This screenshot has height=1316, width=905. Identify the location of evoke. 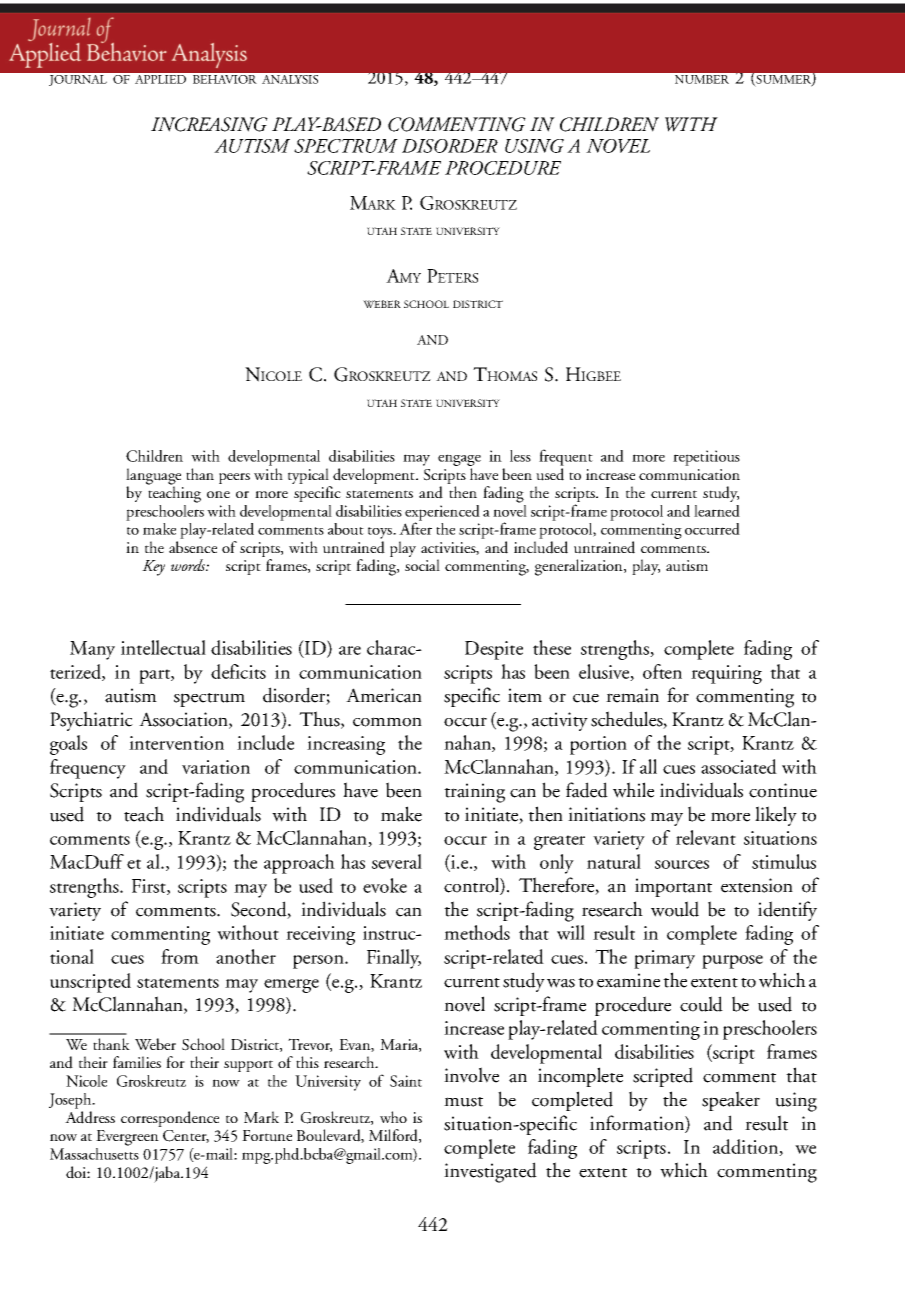
(385, 885).
